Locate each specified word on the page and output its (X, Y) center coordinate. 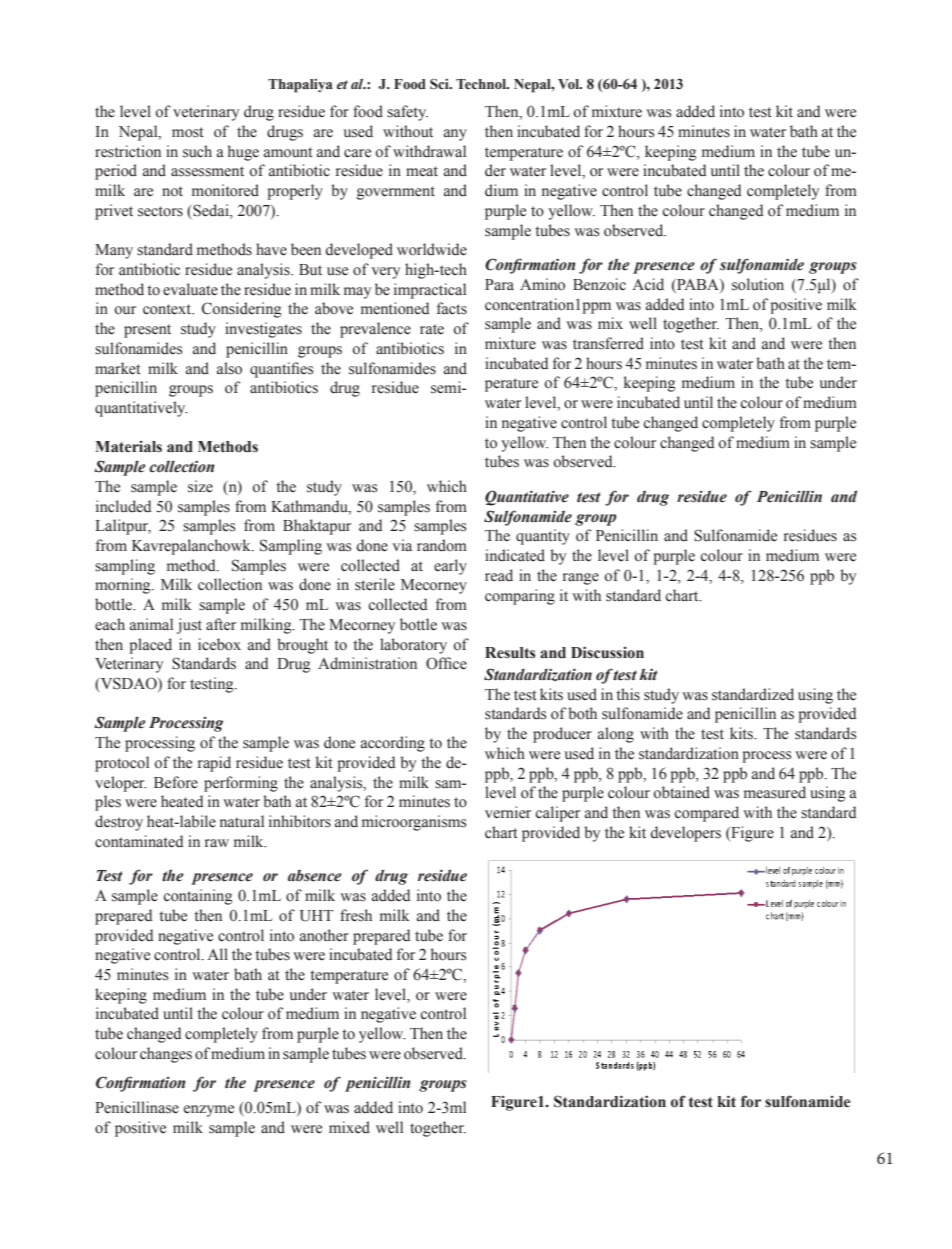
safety (407, 113)
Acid (648, 284)
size (200, 486)
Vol (570, 84)
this (628, 694)
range (581, 579)
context (168, 309)
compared (707, 814)
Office (446, 663)
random (442, 545)
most (188, 132)
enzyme (209, 1111)
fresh (356, 915)
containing (198, 897)
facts (452, 308)
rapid (214, 764)
